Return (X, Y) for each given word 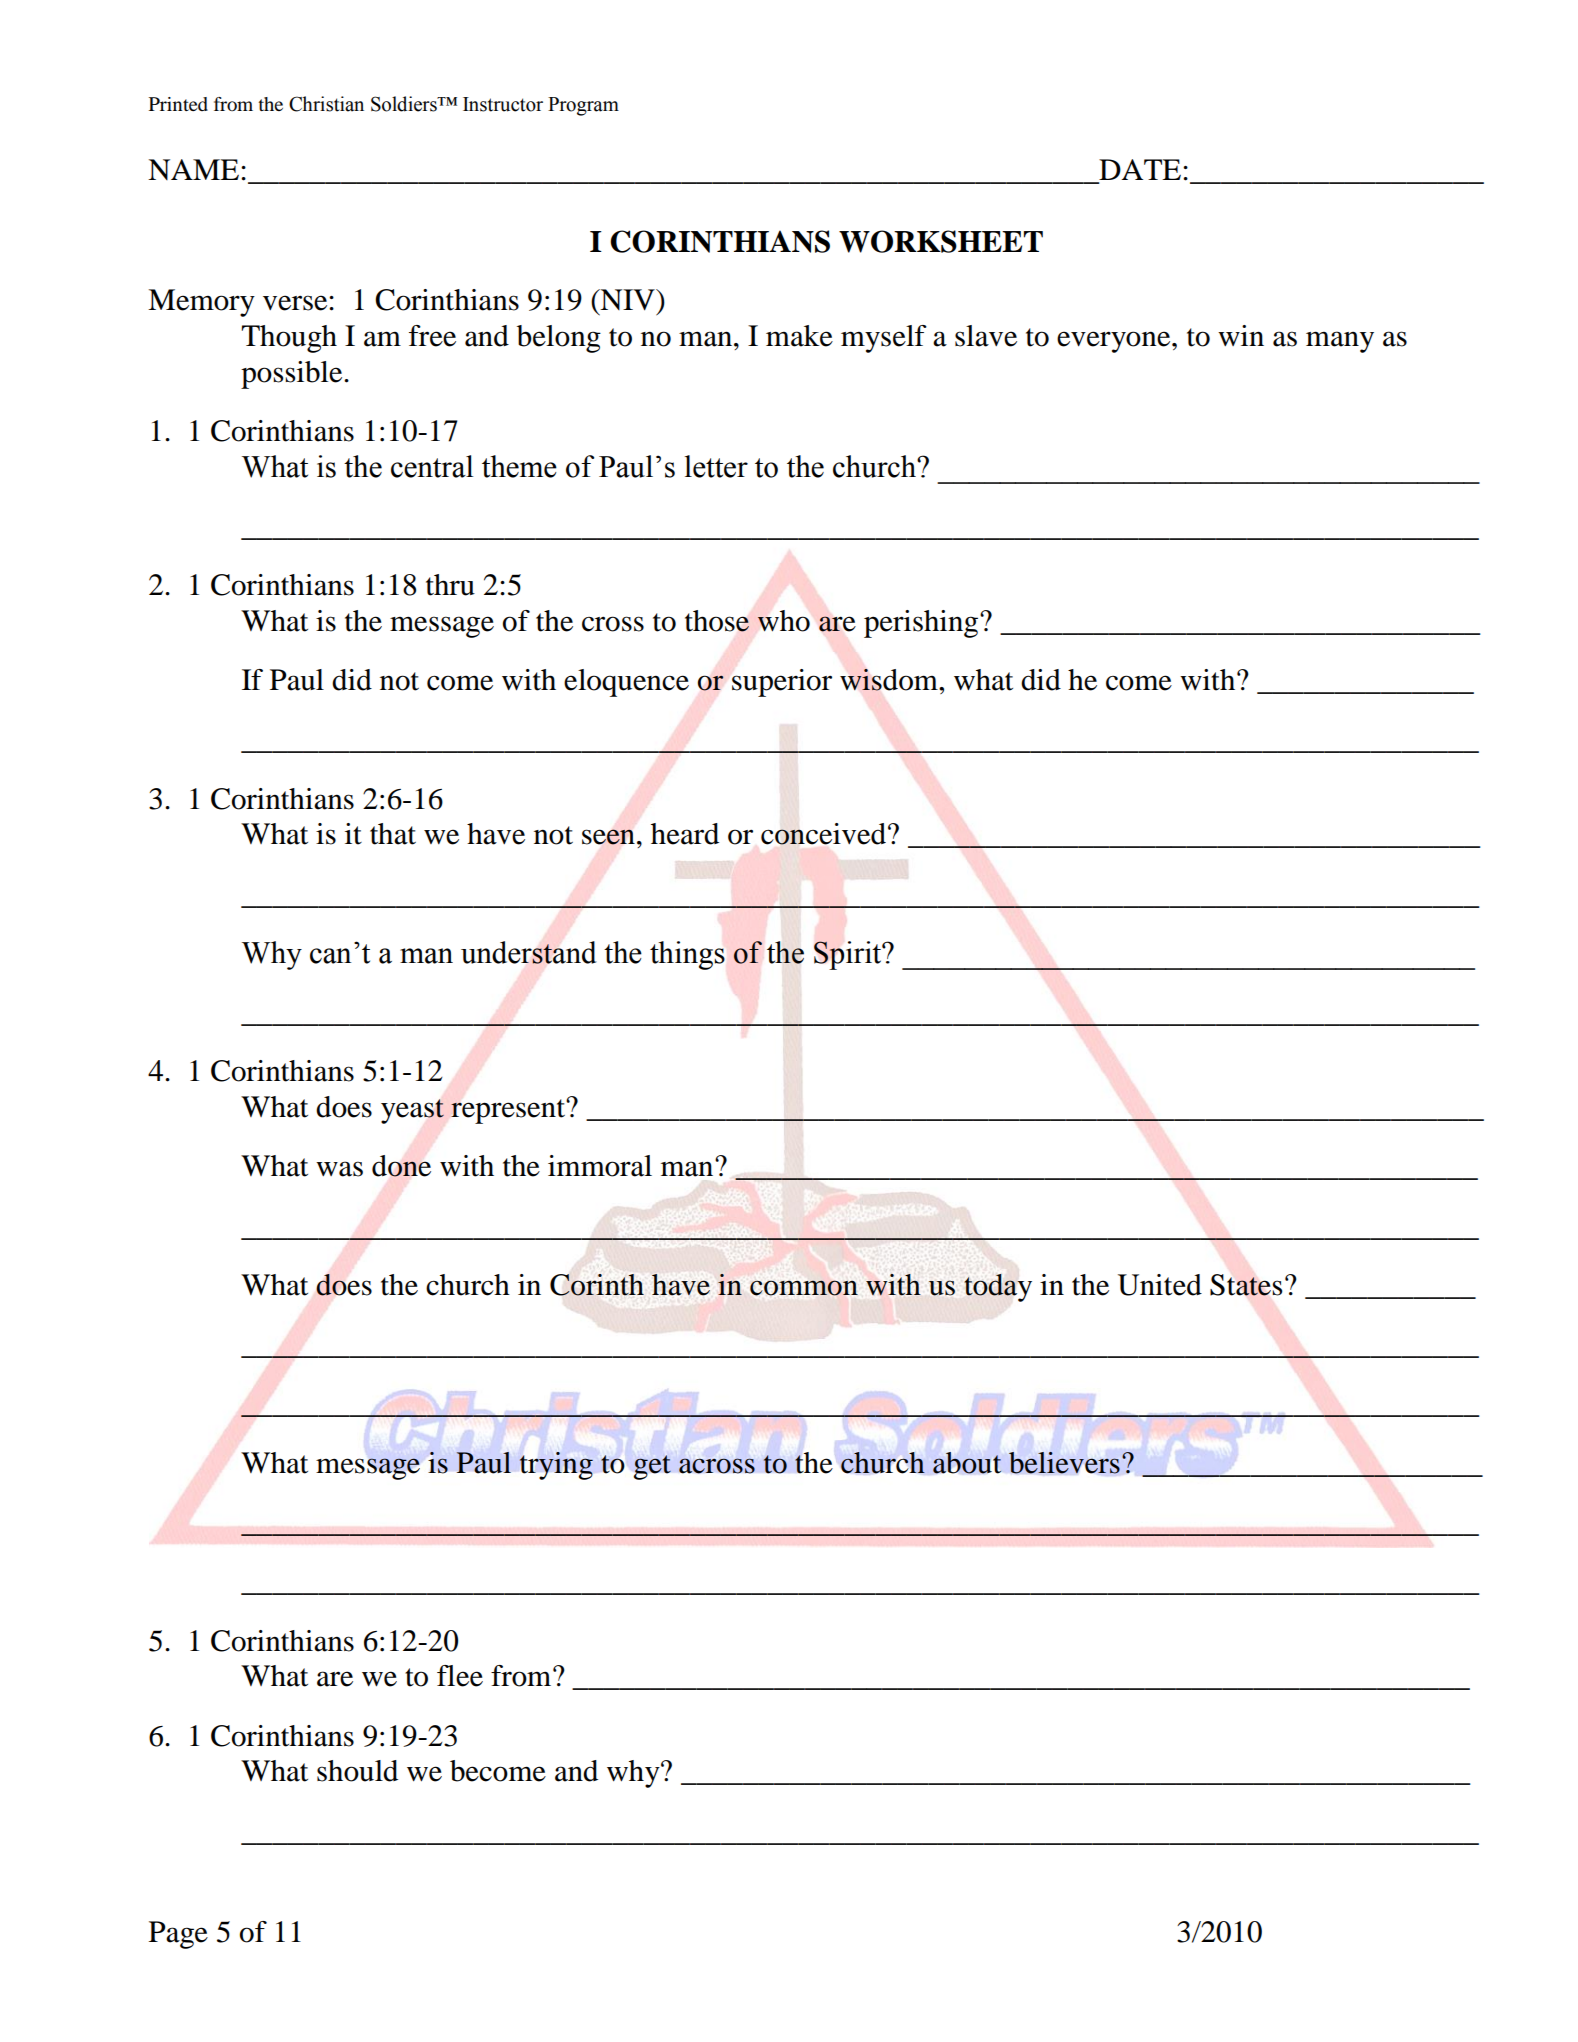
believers (1064, 1463)
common (804, 1288)
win (1241, 335)
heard (685, 834)
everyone (1115, 342)
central (432, 466)
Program (583, 106)
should (357, 1771)
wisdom (890, 680)
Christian (326, 104)
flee (460, 1676)
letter (716, 466)
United (1160, 1285)
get (652, 1467)
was (339, 1169)
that (393, 834)
